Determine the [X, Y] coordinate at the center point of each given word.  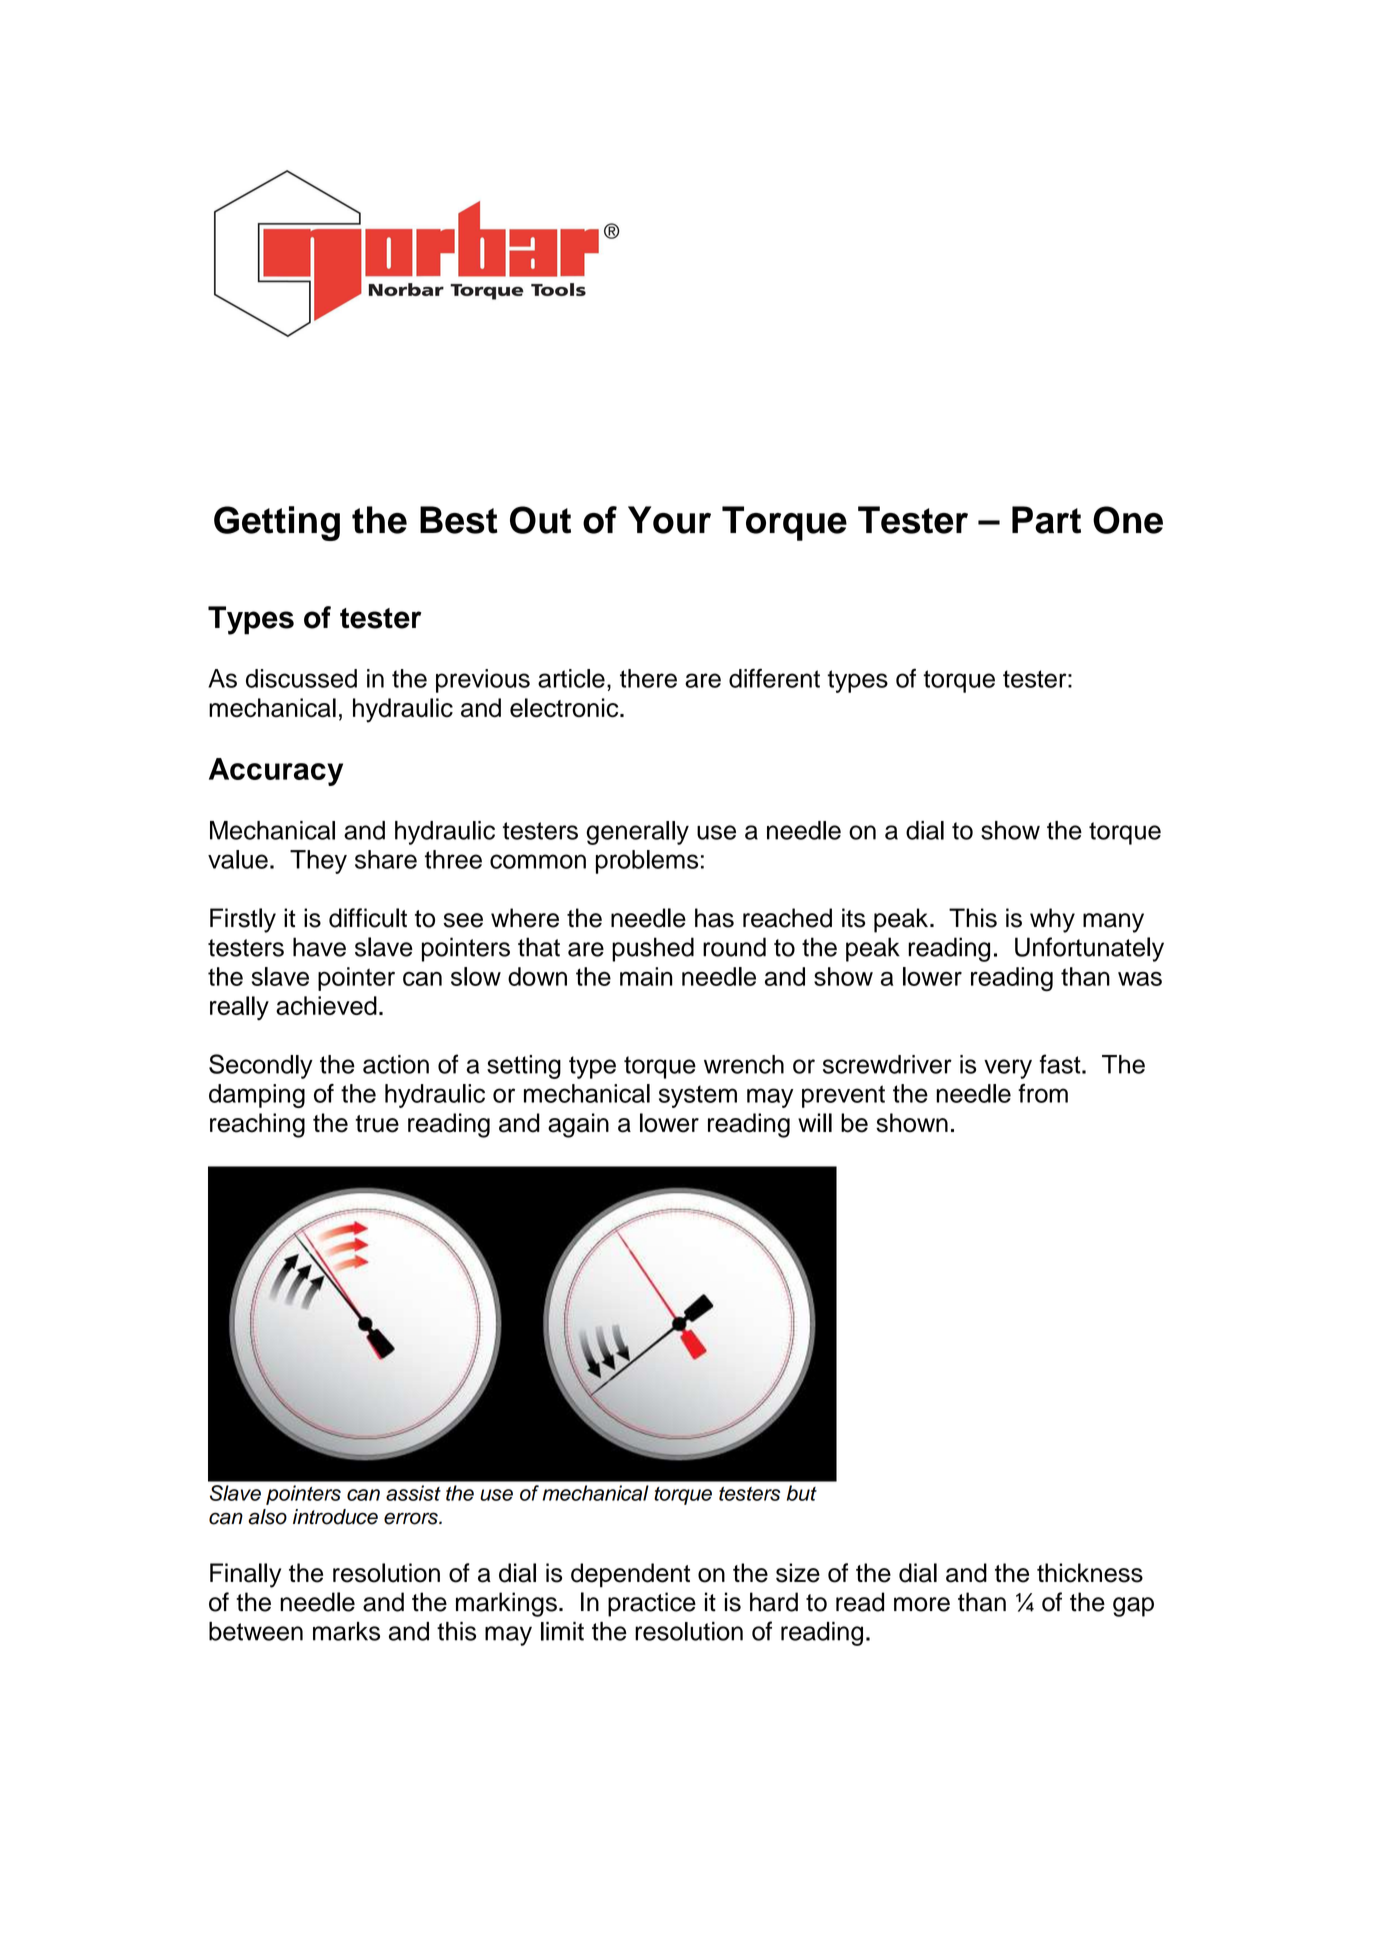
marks [346, 1631]
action [396, 1064]
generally [637, 833]
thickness [1090, 1573]
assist [413, 1493]
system [698, 1096]
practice [652, 1604]
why [1052, 920]
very [1008, 1069]
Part [1046, 520]
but [802, 1493]
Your [669, 520]
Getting [277, 523]
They [318, 862]
